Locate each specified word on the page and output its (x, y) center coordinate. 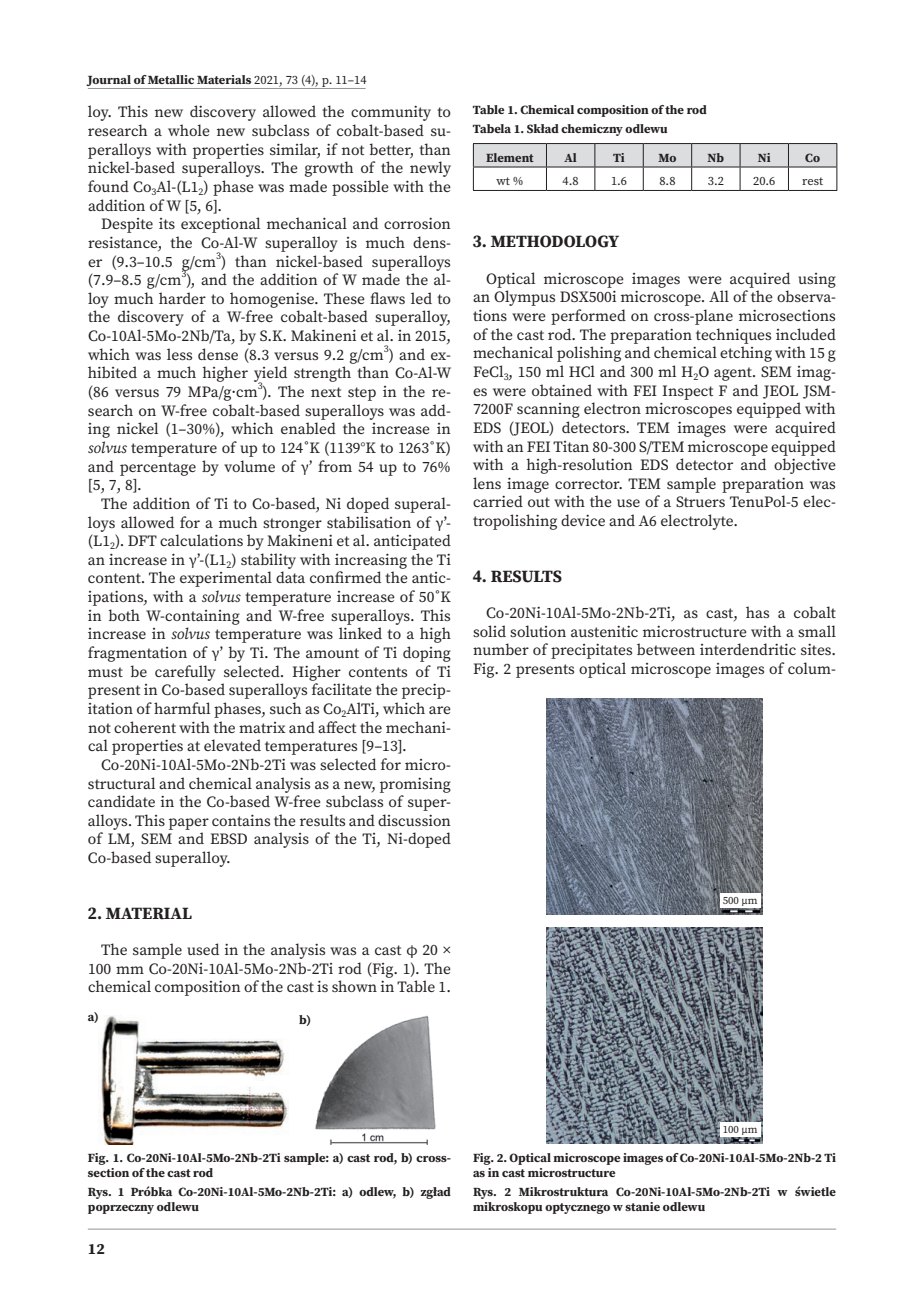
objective (805, 466)
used (203, 949)
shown (354, 986)
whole (189, 130)
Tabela (492, 128)
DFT (142, 540)
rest (812, 181)
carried (498, 501)
